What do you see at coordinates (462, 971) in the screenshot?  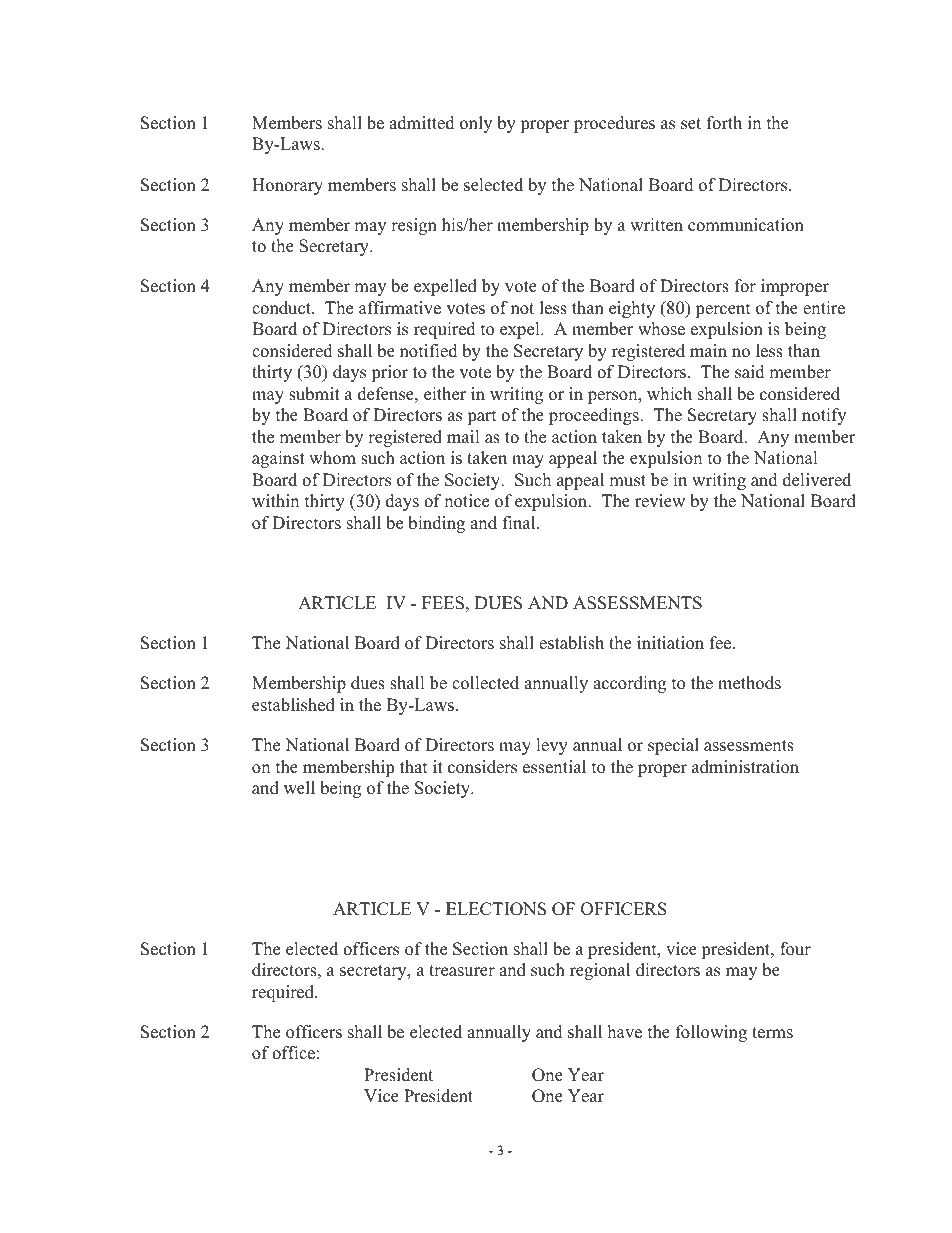 I see `treasurer` at bounding box center [462, 971].
